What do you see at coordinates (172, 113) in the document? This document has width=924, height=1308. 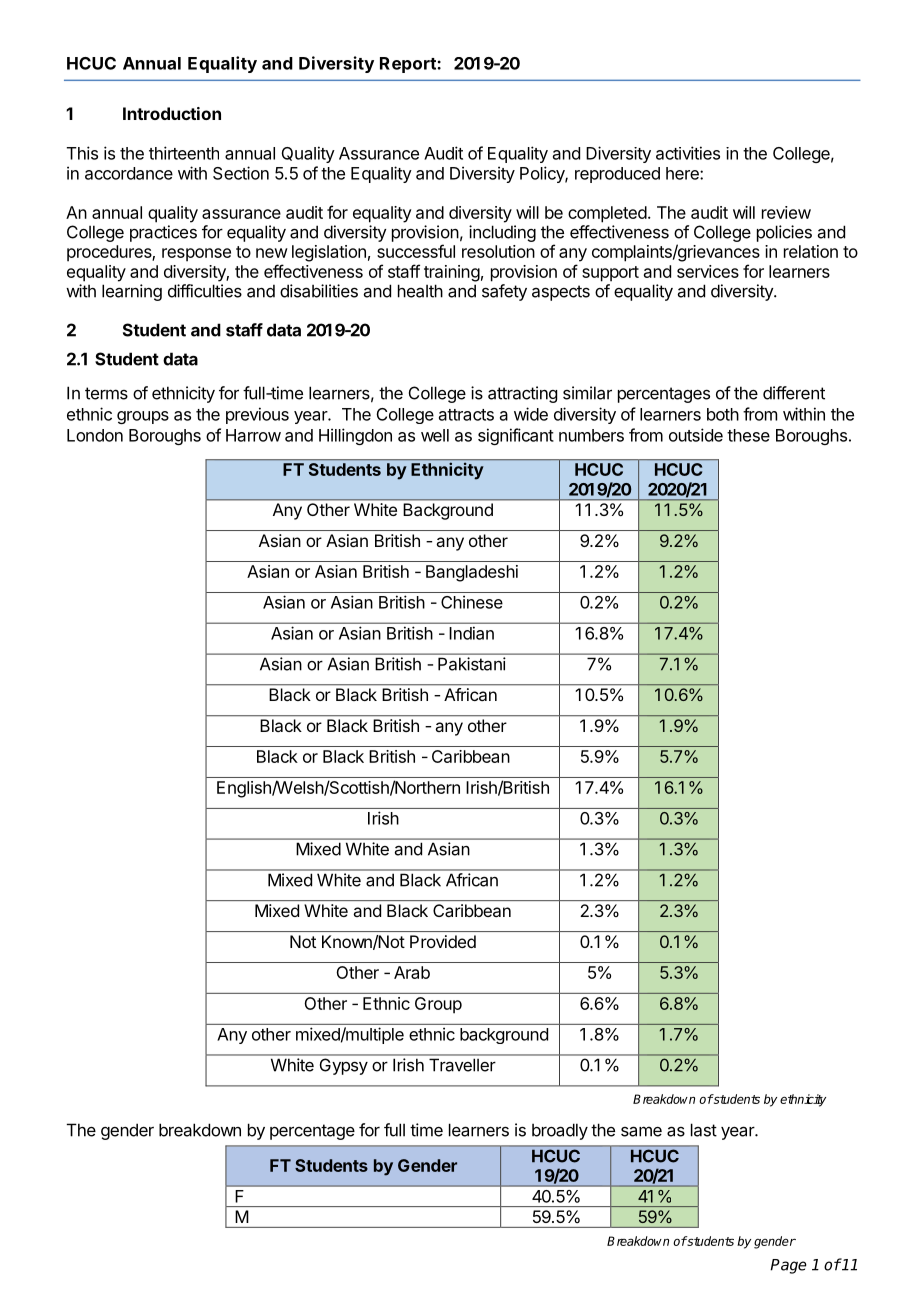 I see `Introduction` at bounding box center [172, 113].
